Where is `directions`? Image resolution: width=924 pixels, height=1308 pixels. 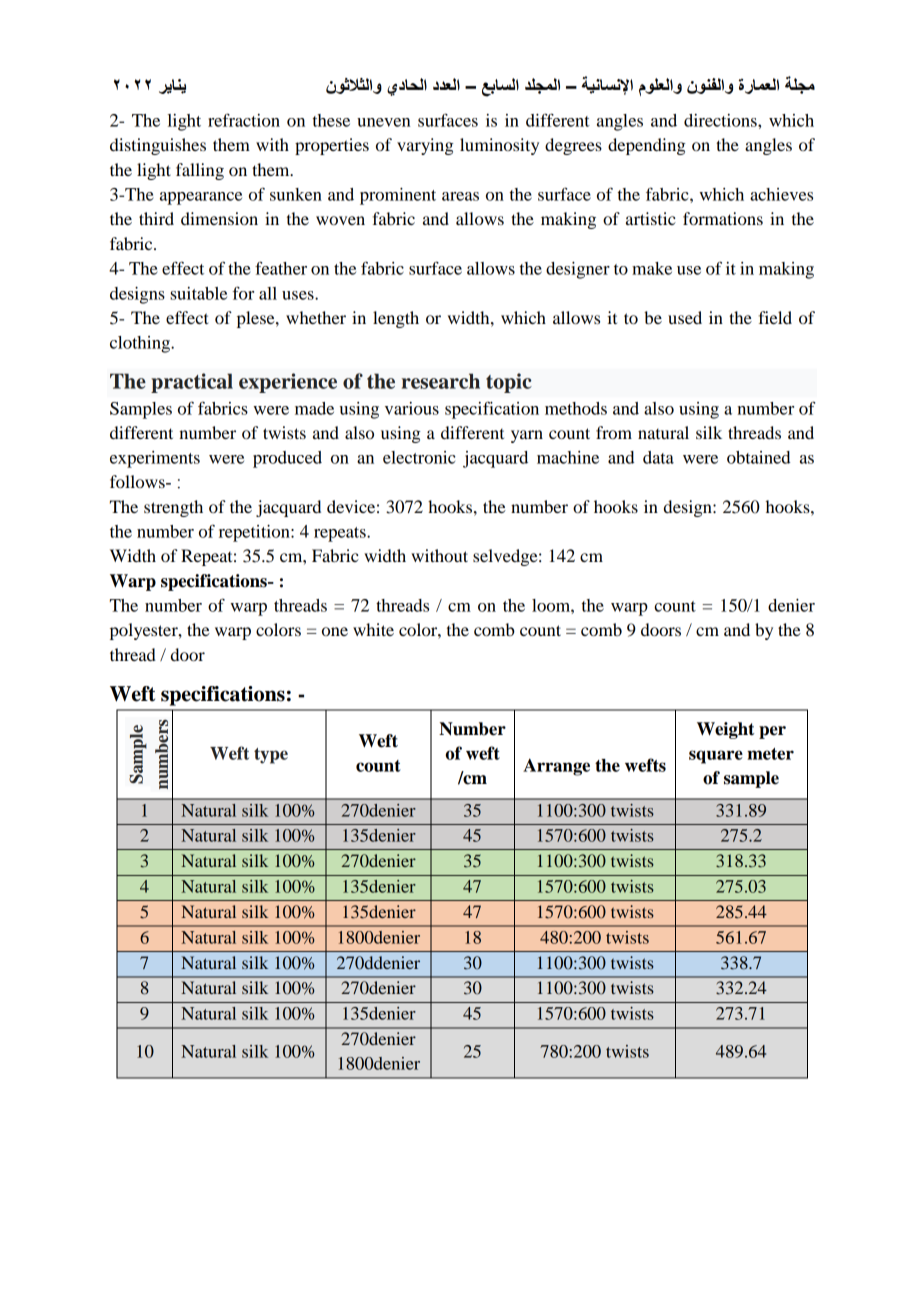 directions is located at coordinates (721, 120).
